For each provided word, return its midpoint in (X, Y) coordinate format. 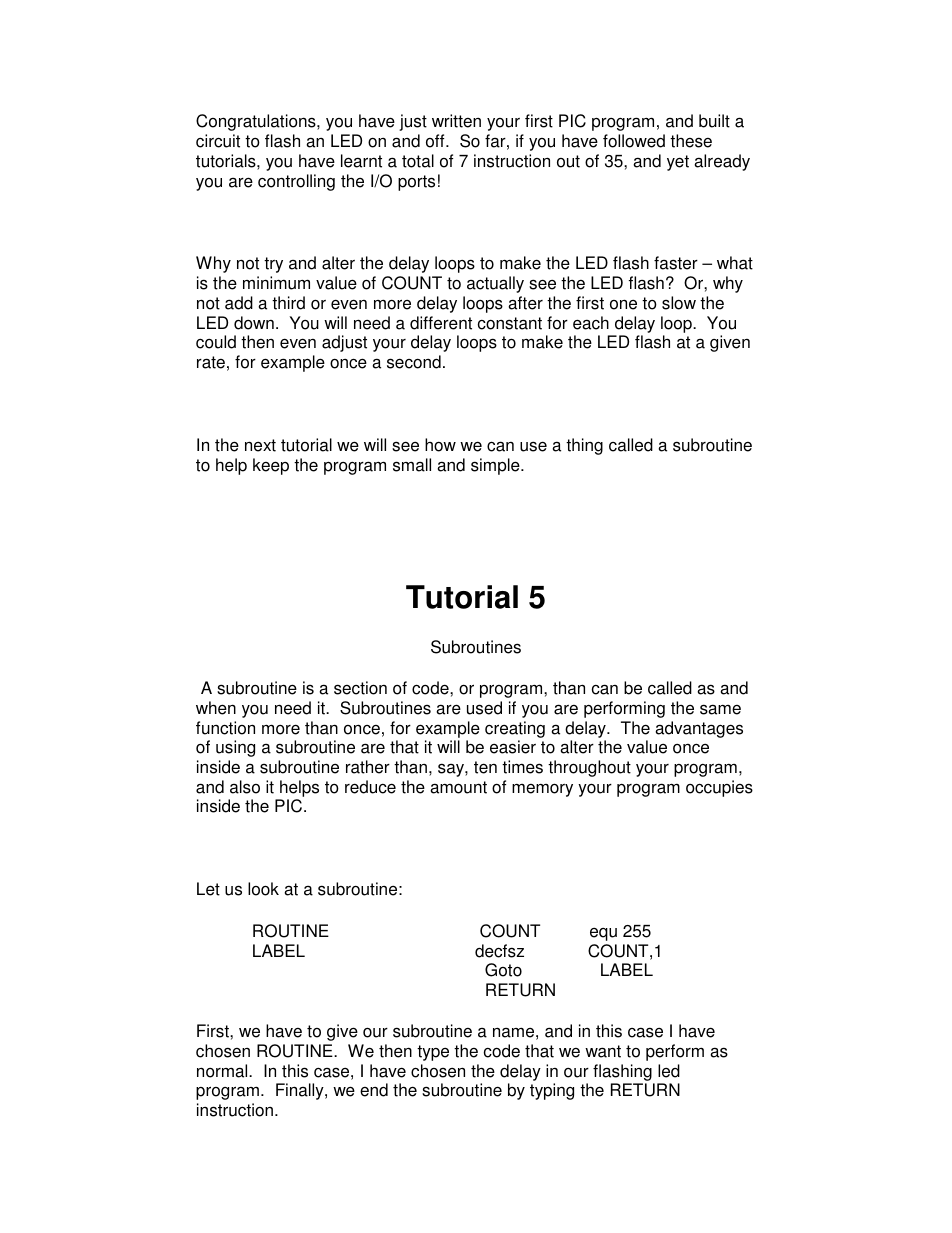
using (235, 748)
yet (678, 163)
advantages (699, 729)
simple (496, 466)
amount (458, 787)
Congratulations (257, 122)
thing (584, 446)
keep (271, 466)
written (456, 121)
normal (223, 1071)
